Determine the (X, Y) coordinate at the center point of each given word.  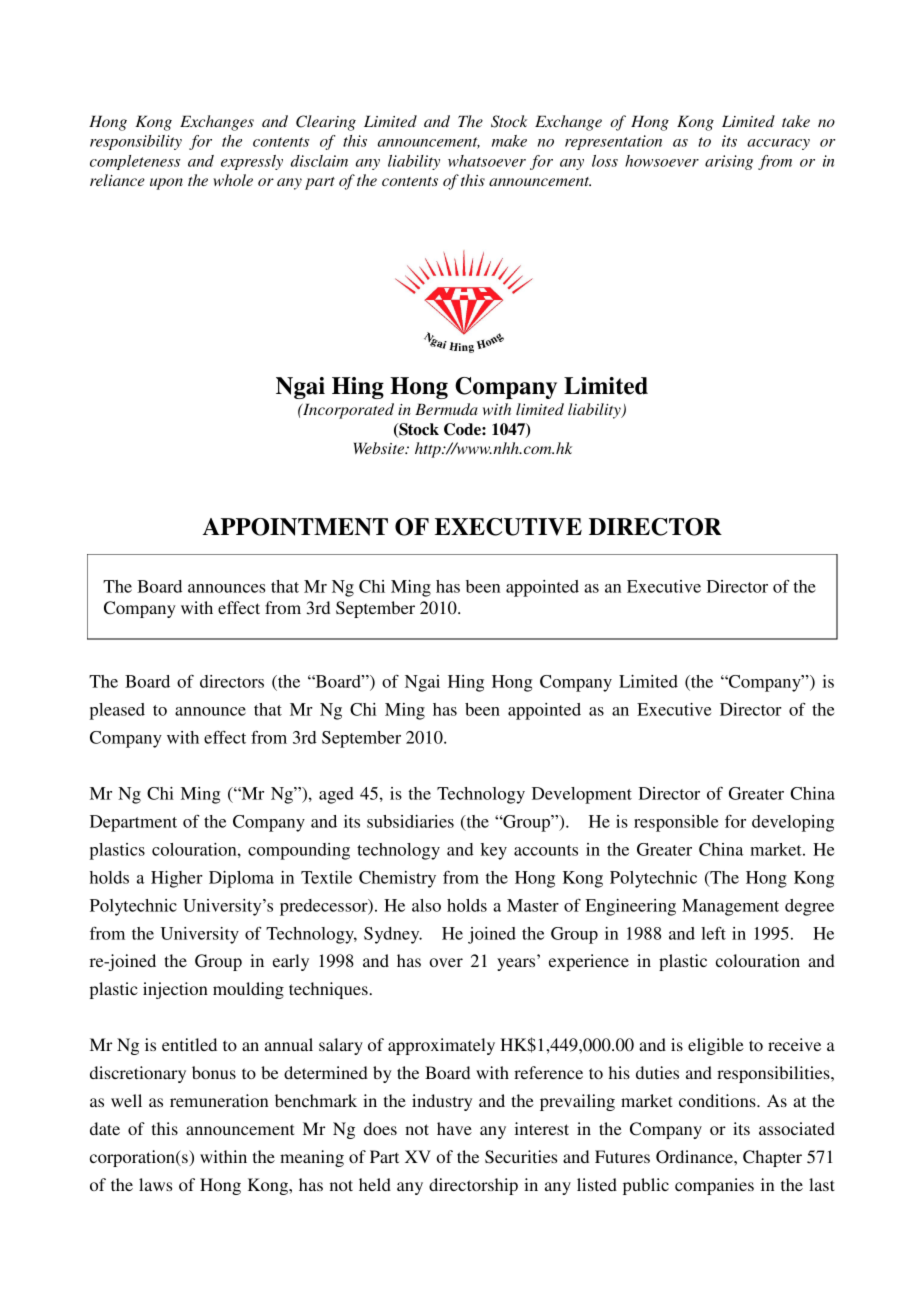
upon (166, 184)
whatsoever (487, 161)
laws (155, 1184)
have (454, 1128)
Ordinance (695, 1157)
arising (729, 162)
